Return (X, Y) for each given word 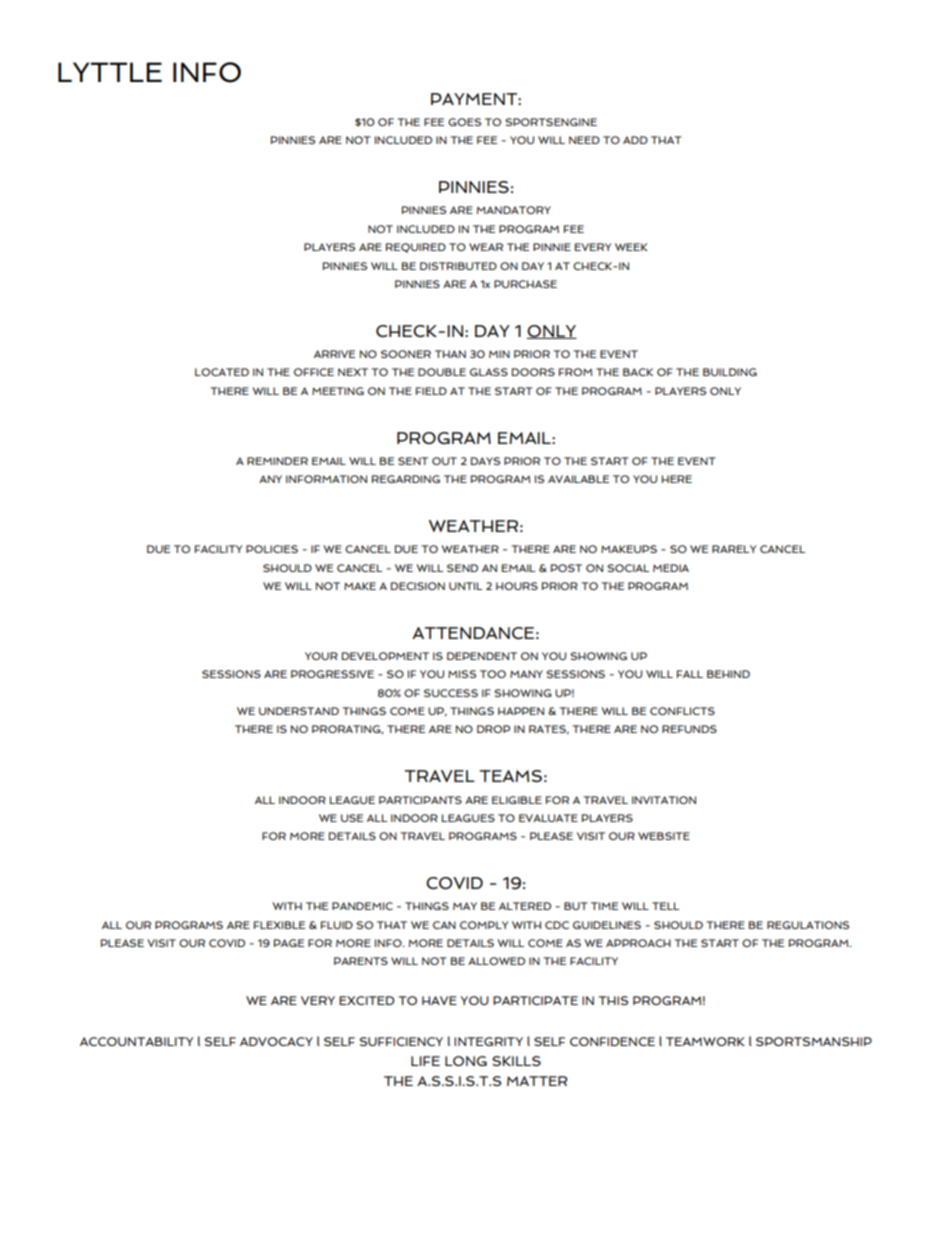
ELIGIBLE (517, 800)
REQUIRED (416, 248)
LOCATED (222, 372)
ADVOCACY (276, 1041)
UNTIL (465, 586)
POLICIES (272, 549)
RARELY (734, 549)
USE (352, 818)
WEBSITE (664, 836)
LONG (466, 1061)
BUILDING (730, 372)
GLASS (489, 372)
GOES (464, 122)
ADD (635, 140)
